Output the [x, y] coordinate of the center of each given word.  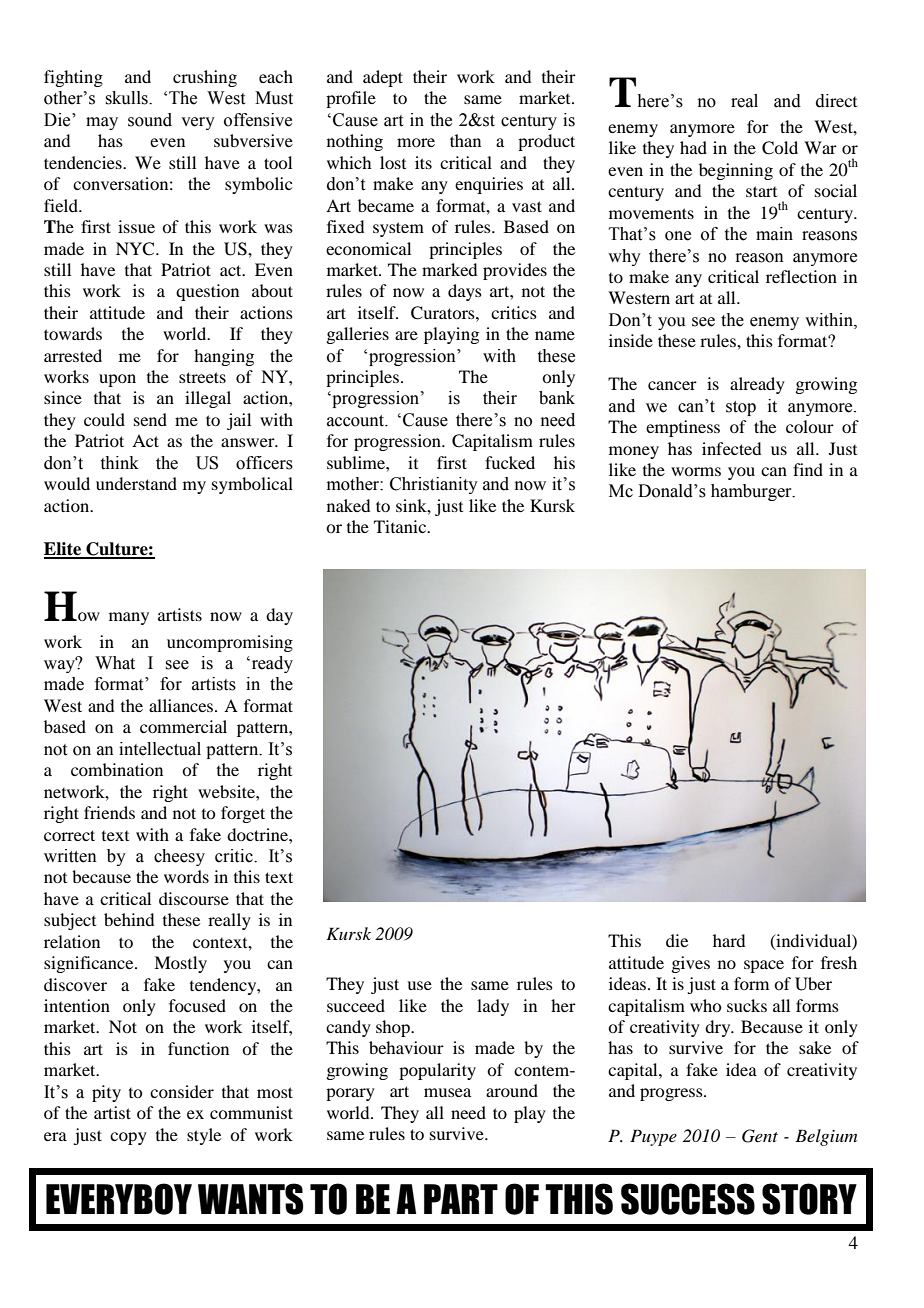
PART [461, 1199]
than [465, 140]
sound [150, 120]
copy [128, 1138]
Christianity [434, 485]
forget [243, 814]
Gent [760, 1136]
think [120, 463]
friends [109, 812]
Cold [780, 148]
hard [729, 940]
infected [731, 448]
